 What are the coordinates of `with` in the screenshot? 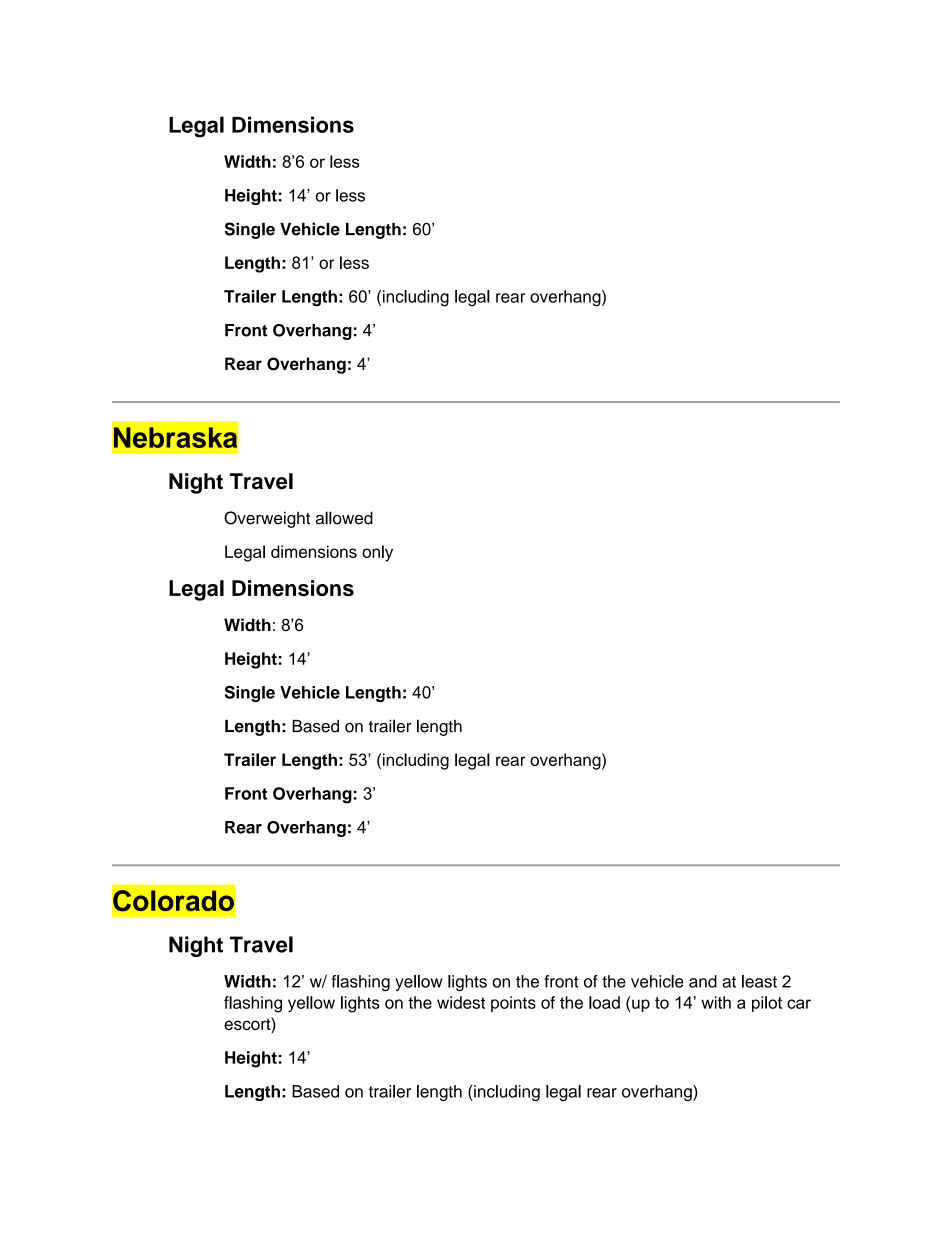 It's located at (716, 1002).
